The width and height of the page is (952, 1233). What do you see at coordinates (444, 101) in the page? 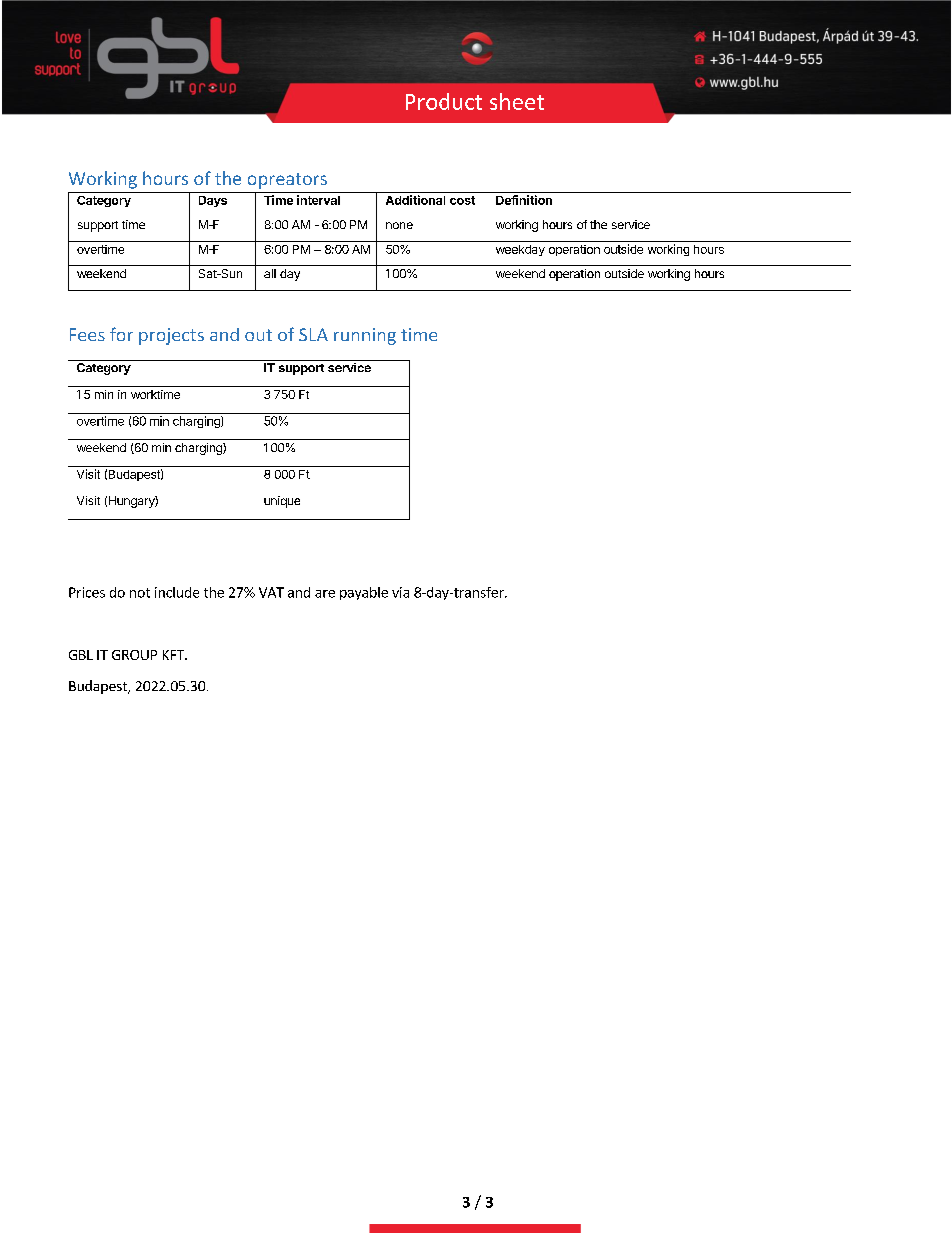
I see `Product` at bounding box center [444, 101].
